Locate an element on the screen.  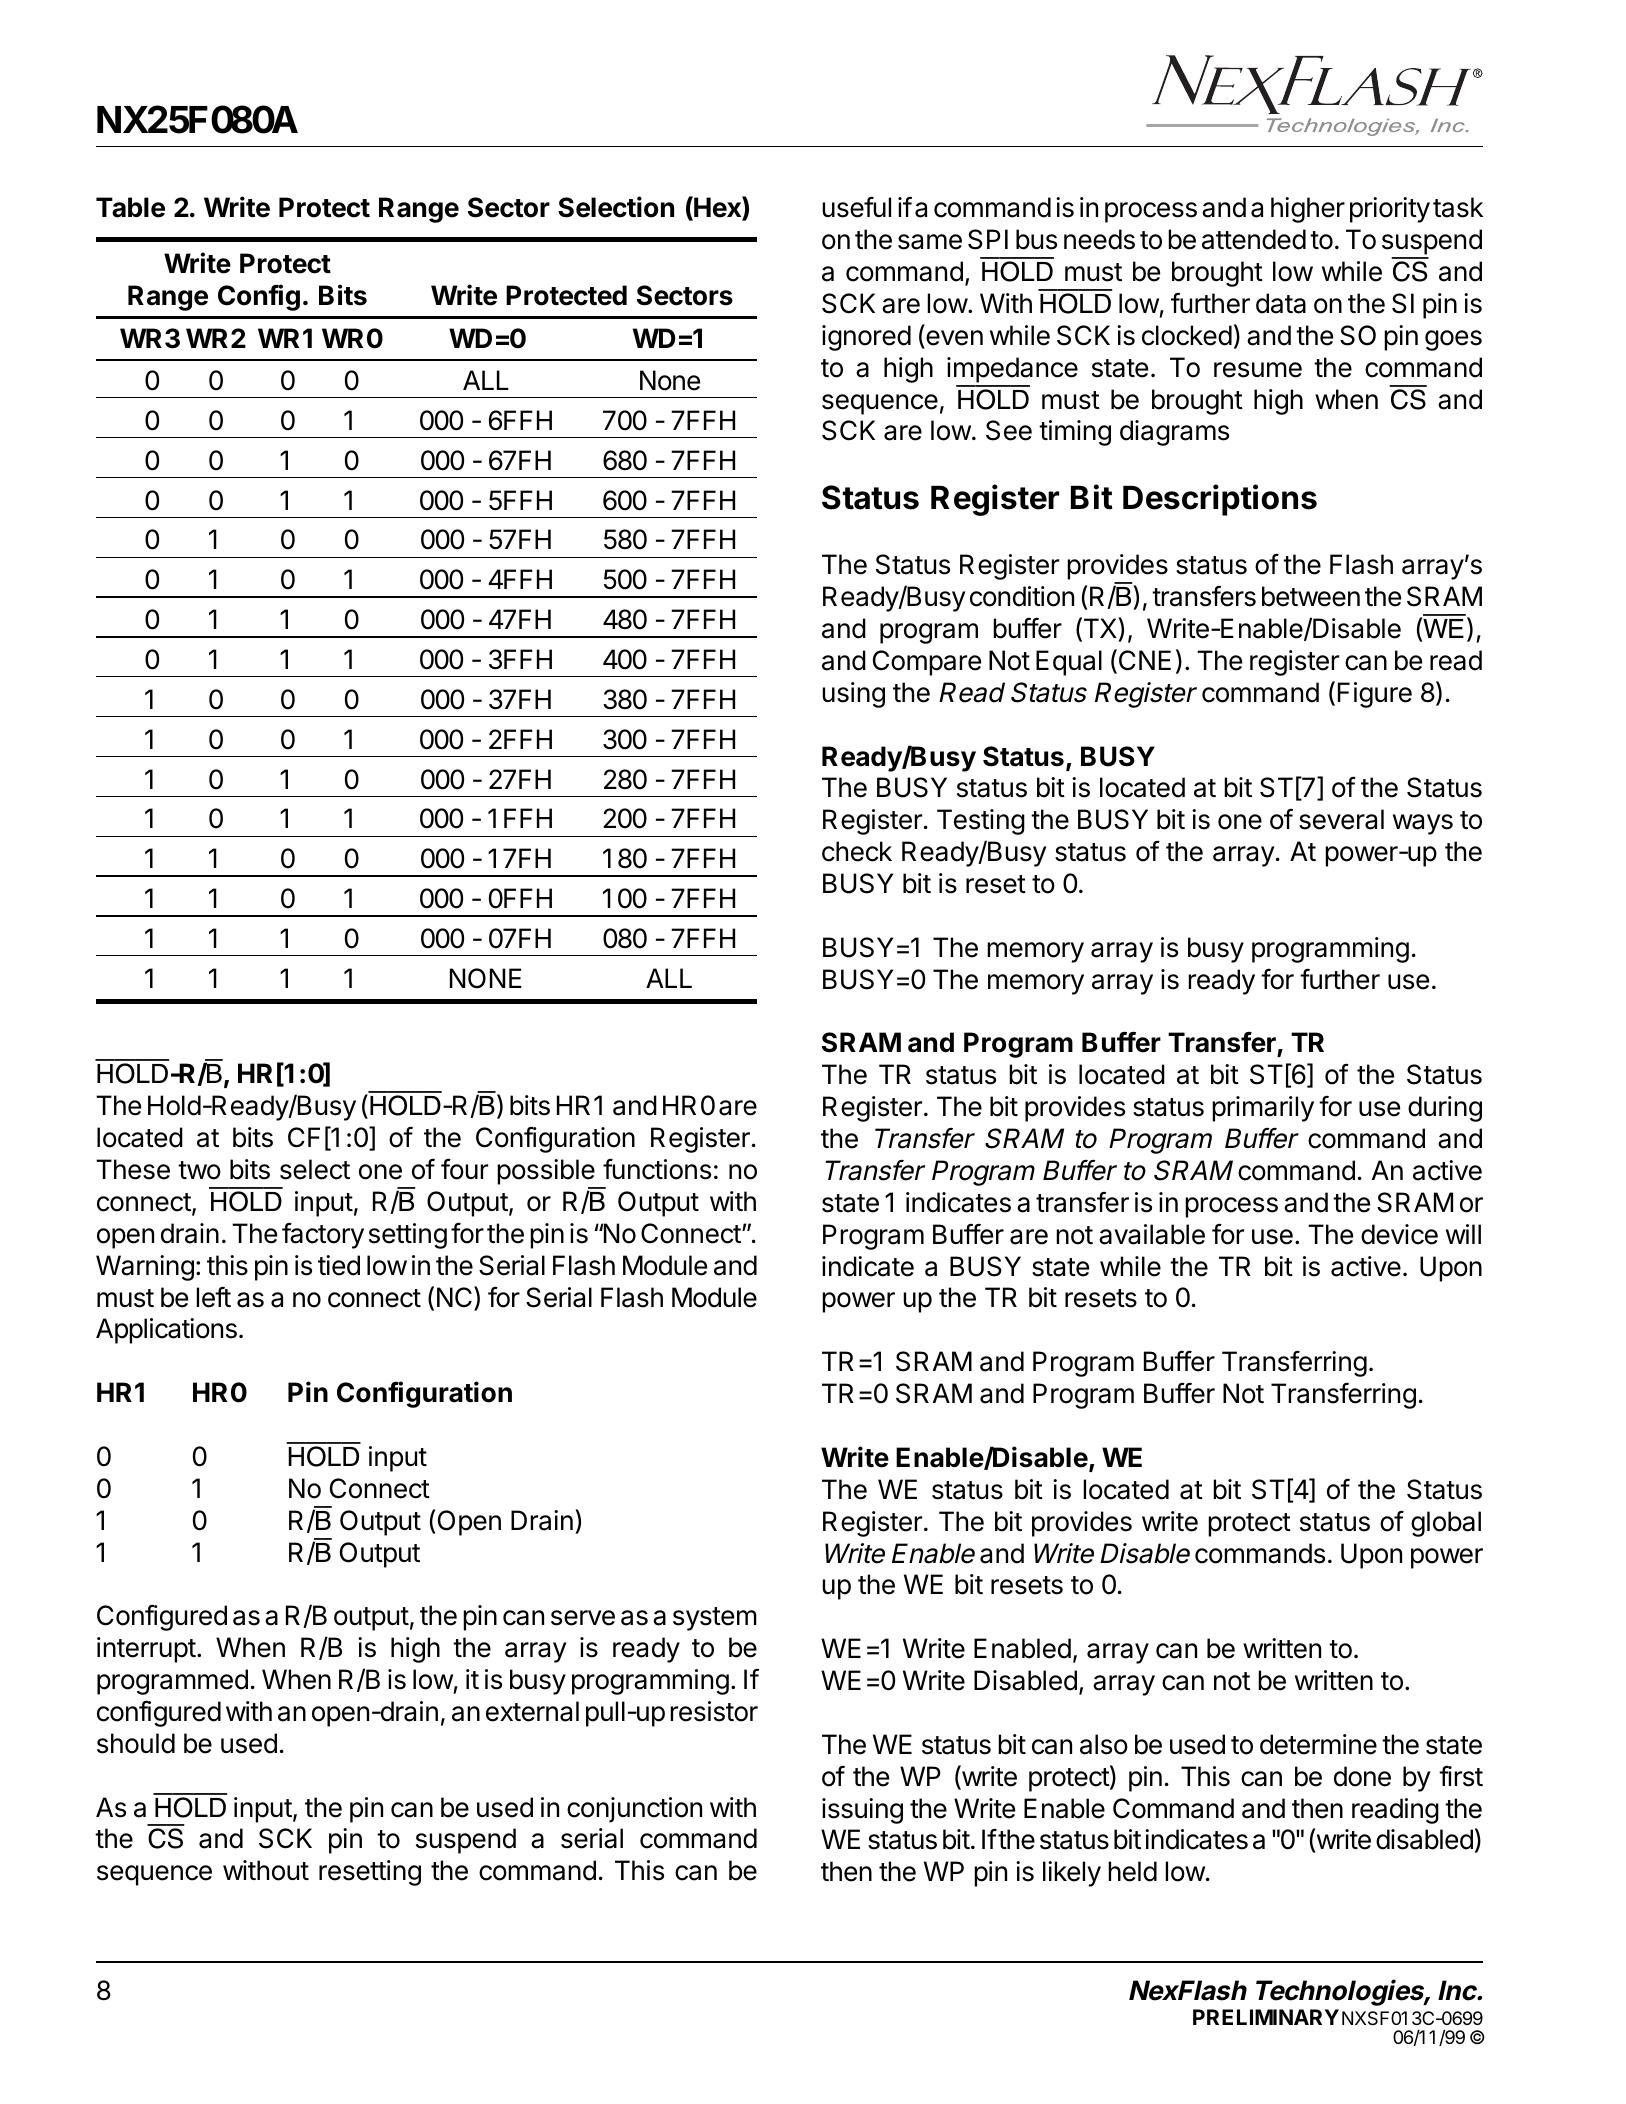
primarily is located at coordinates (1263, 1109).
